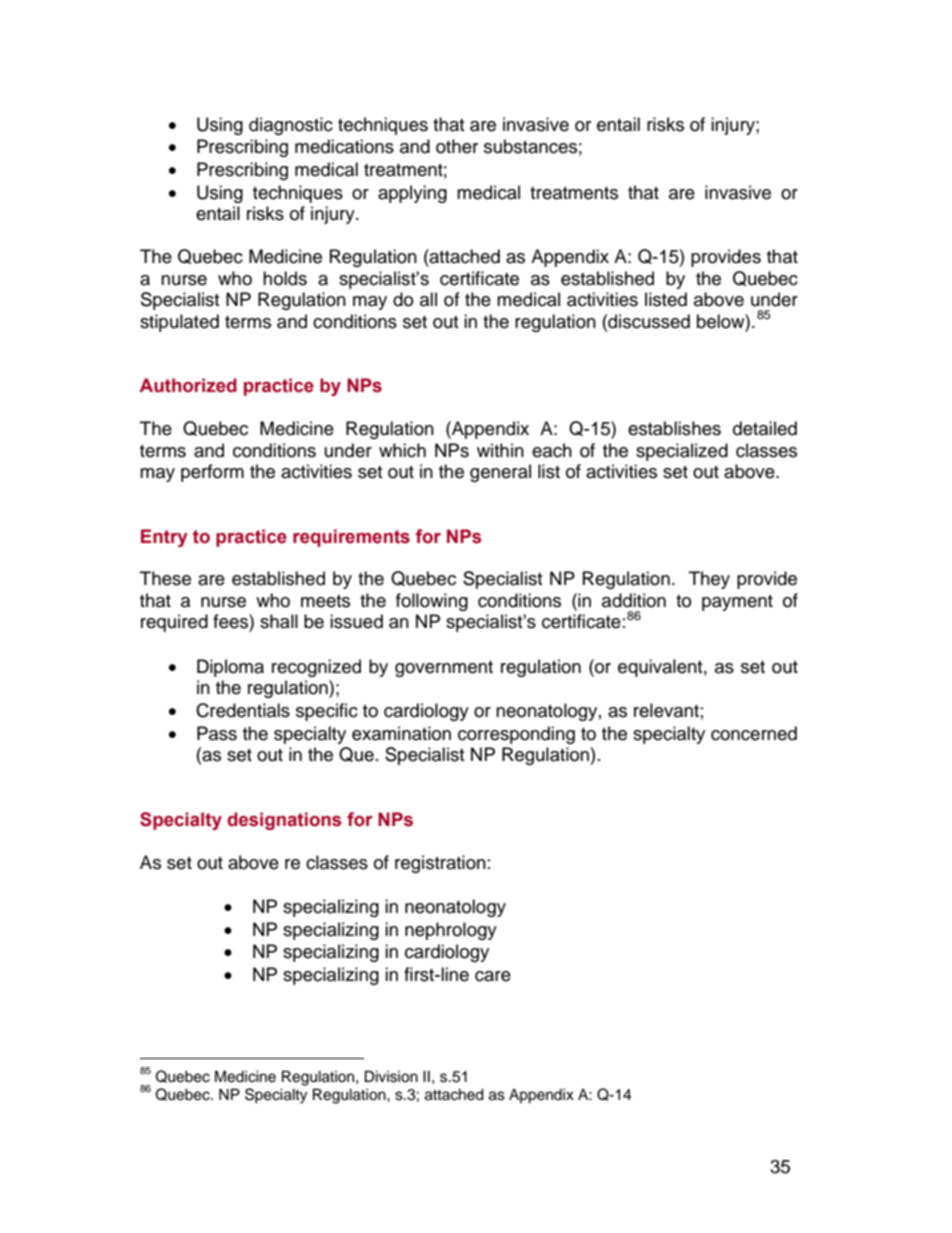 This page has width=952, height=1233. What do you see at coordinates (500, 450) in the page?
I see `within` at bounding box center [500, 450].
